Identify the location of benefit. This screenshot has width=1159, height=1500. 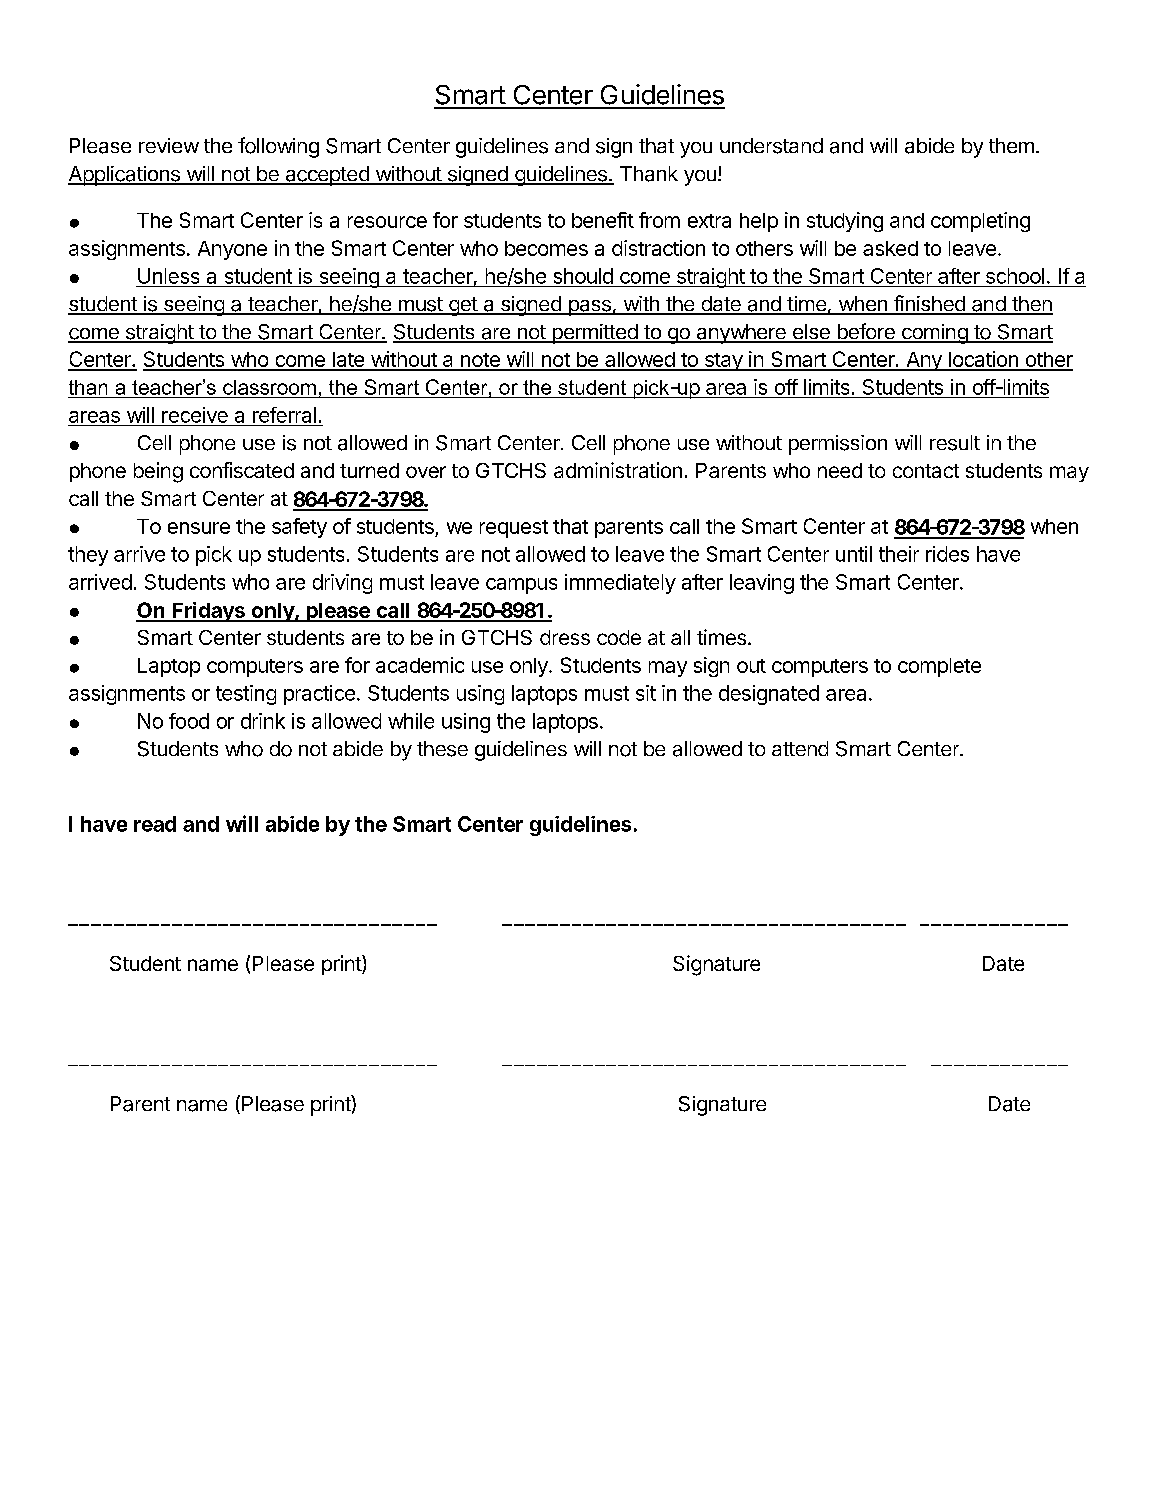
(603, 220).
